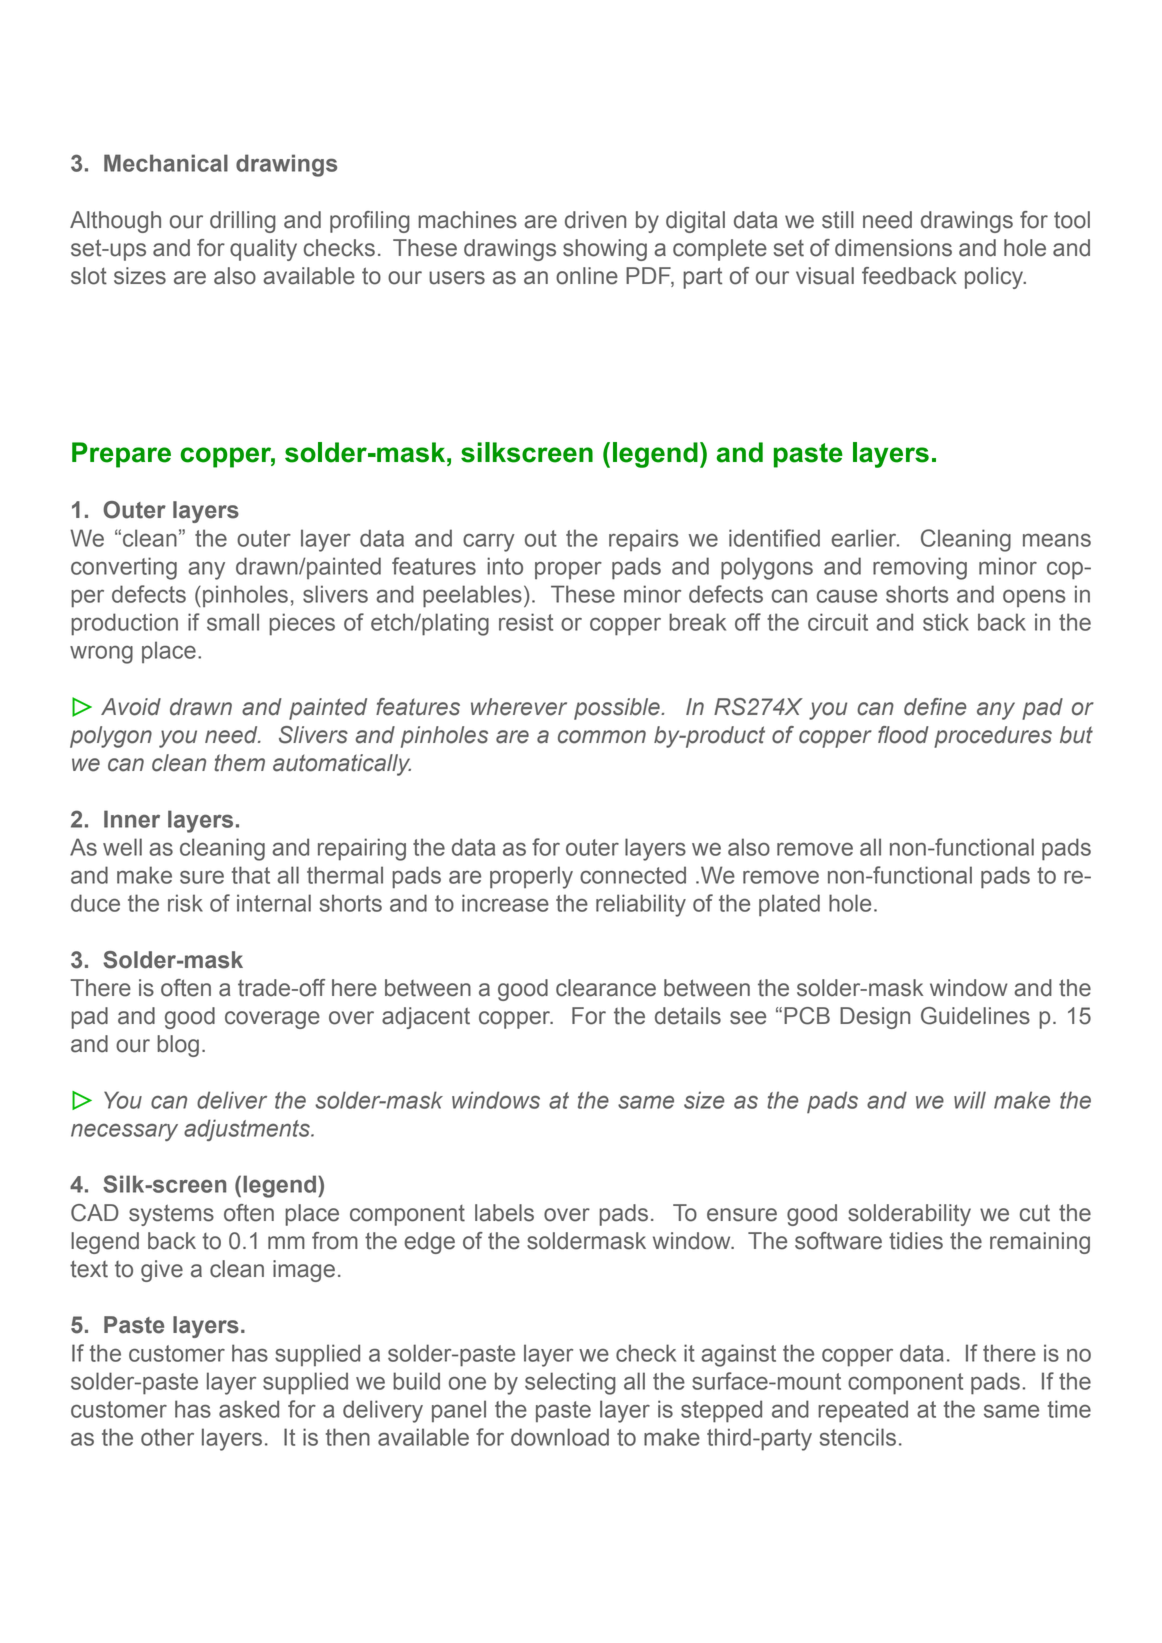 The width and height of the screenshot is (1162, 1643). What do you see at coordinates (602, 737) in the screenshot?
I see `common` at bounding box center [602, 737].
